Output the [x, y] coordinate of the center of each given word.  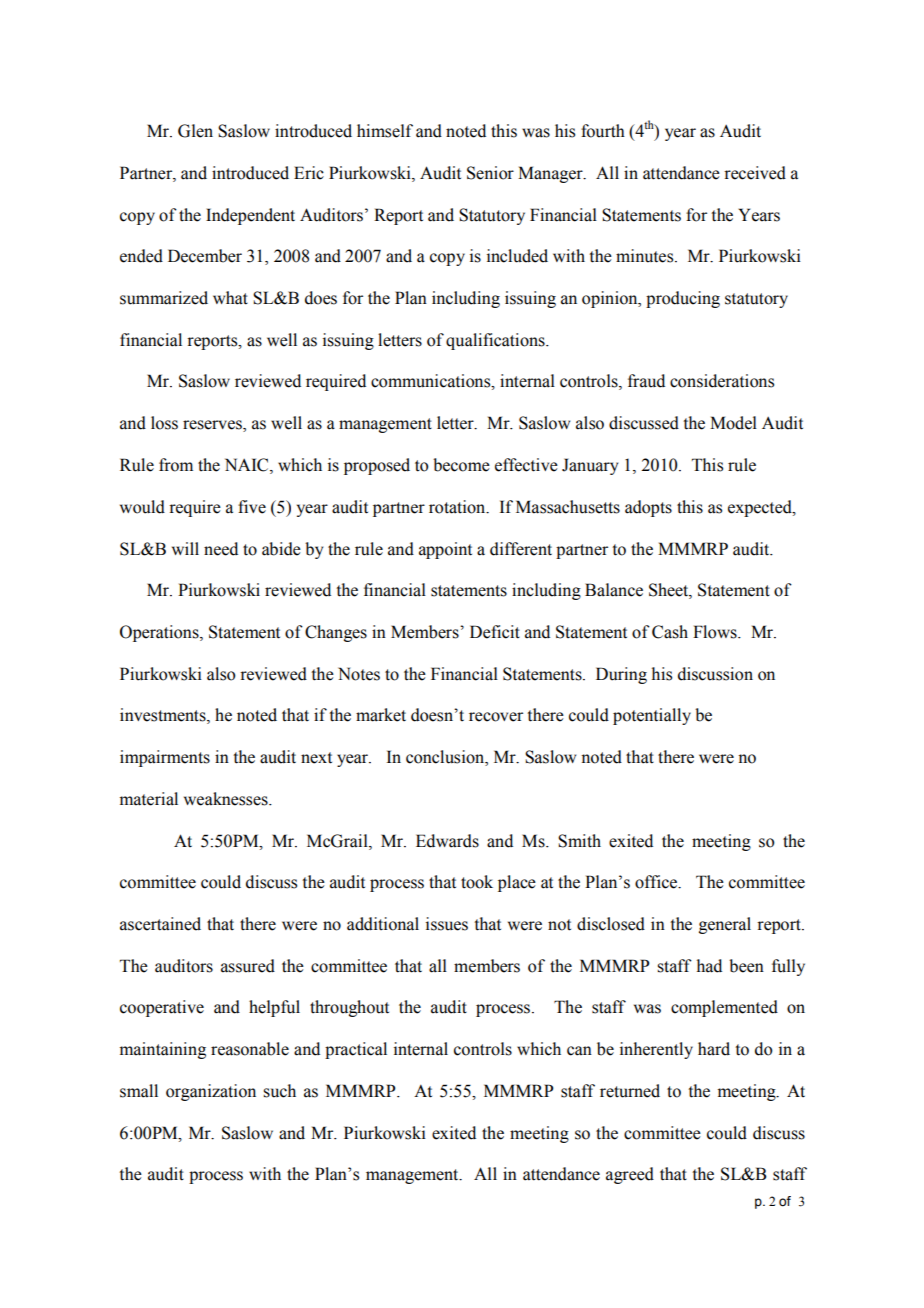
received [755, 173]
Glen [195, 131]
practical [356, 1050]
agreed [630, 1175]
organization [211, 1092]
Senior [490, 173]
